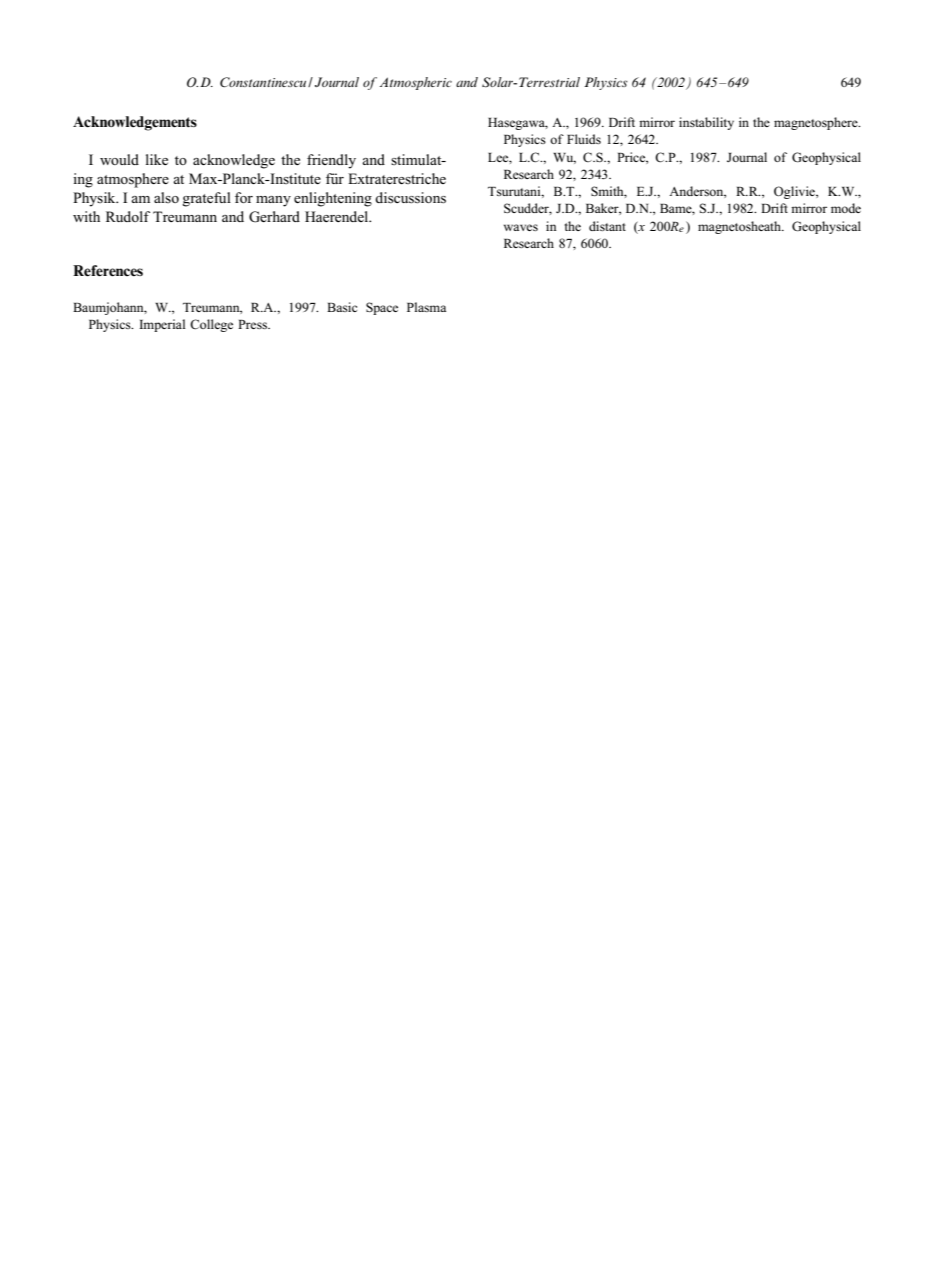 The height and width of the document is (1288, 944). Describe the element at coordinates (426, 307) in the document. I see `Plasma` at that location.
